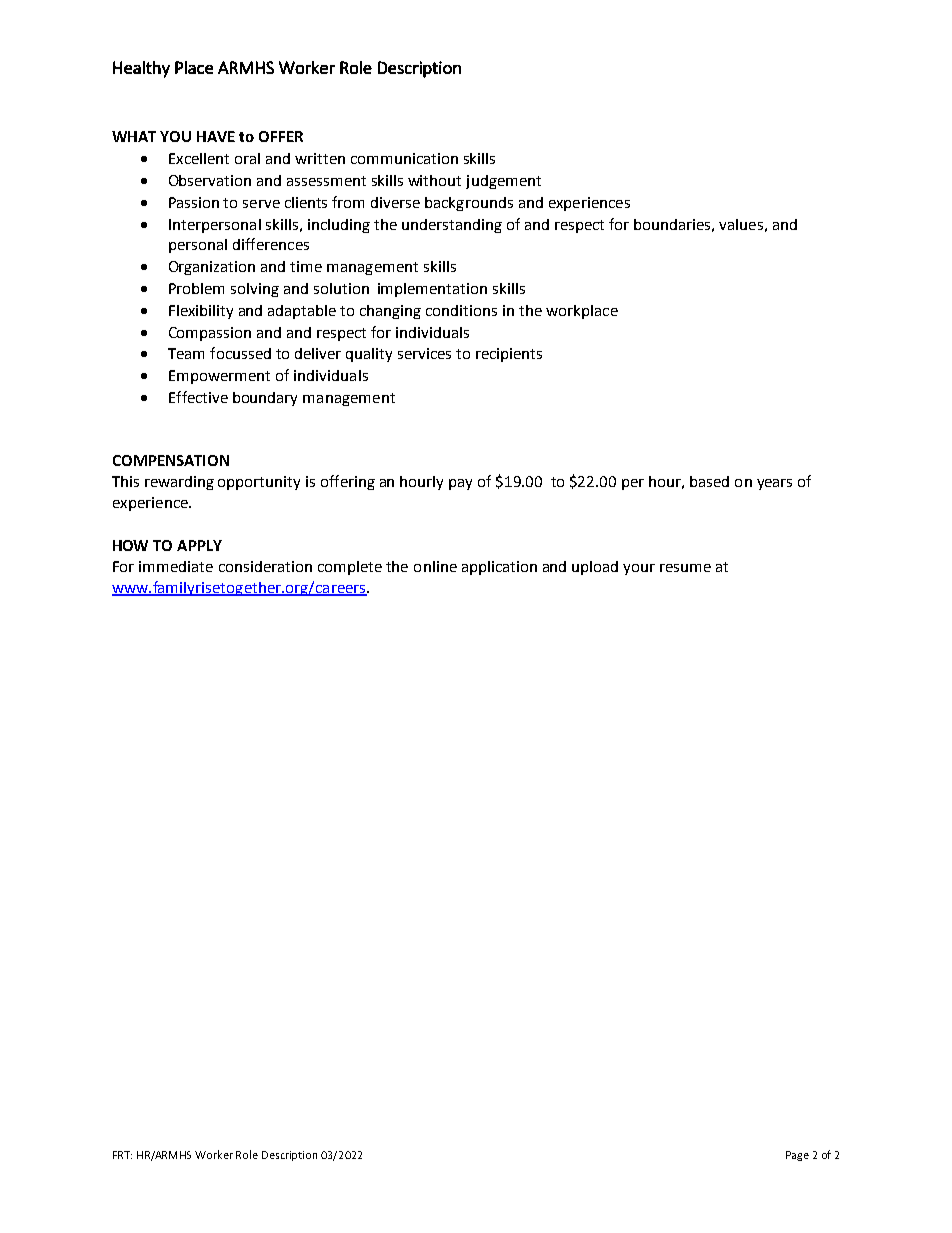  I want to click on immediate, so click(176, 566).
